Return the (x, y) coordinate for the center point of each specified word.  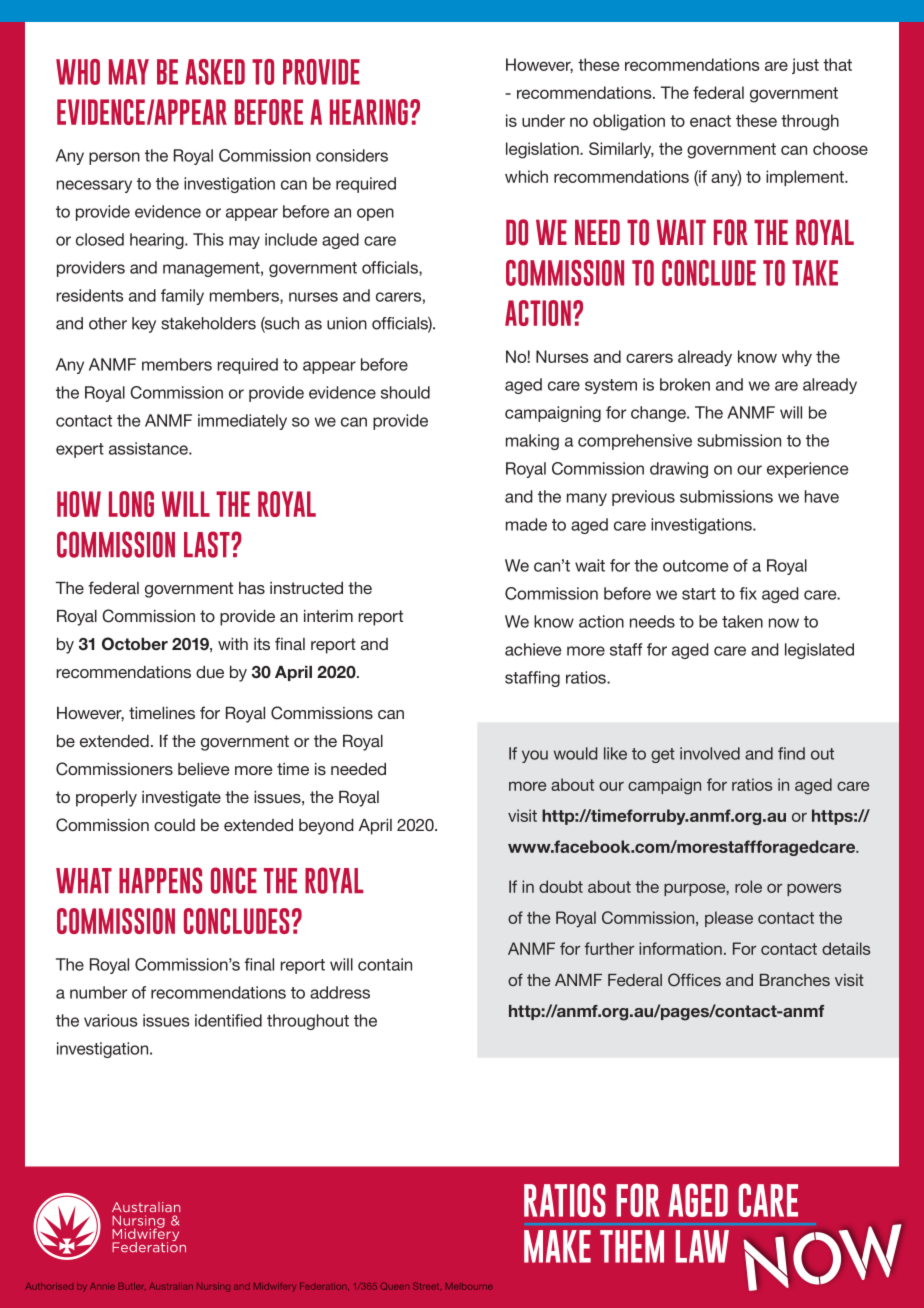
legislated (819, 651)
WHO (78, 72)
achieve (533, 649)
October (135, 644)
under (543, 120)
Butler (132, 1286)
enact (710, 121)
